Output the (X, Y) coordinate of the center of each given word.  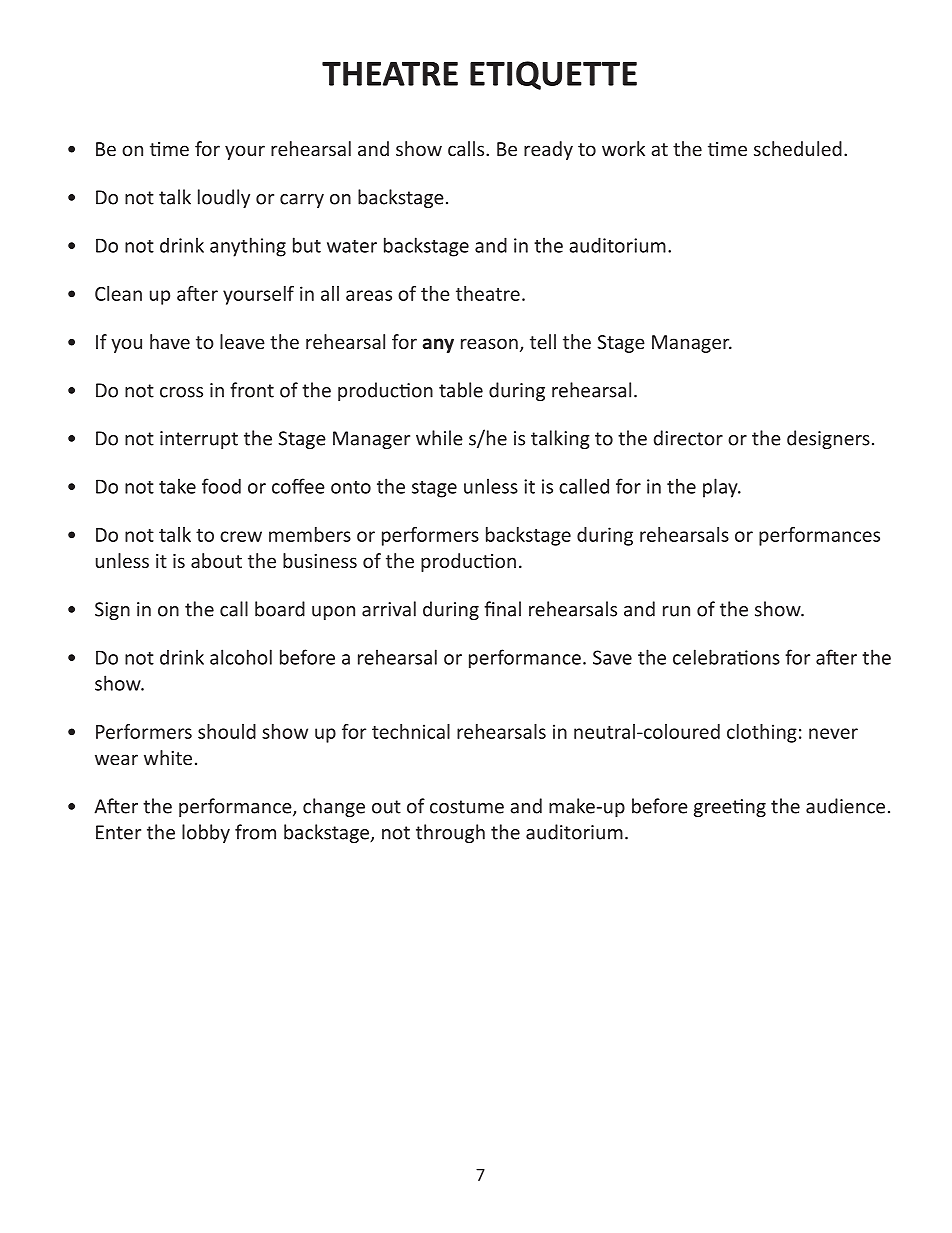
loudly (224, 198)
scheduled (798, 148)
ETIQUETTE (553, 75)
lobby (206, 833)
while (439, 438)
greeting (730, 808)
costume (467, 807)
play (721, 488)
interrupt (199, 440)
